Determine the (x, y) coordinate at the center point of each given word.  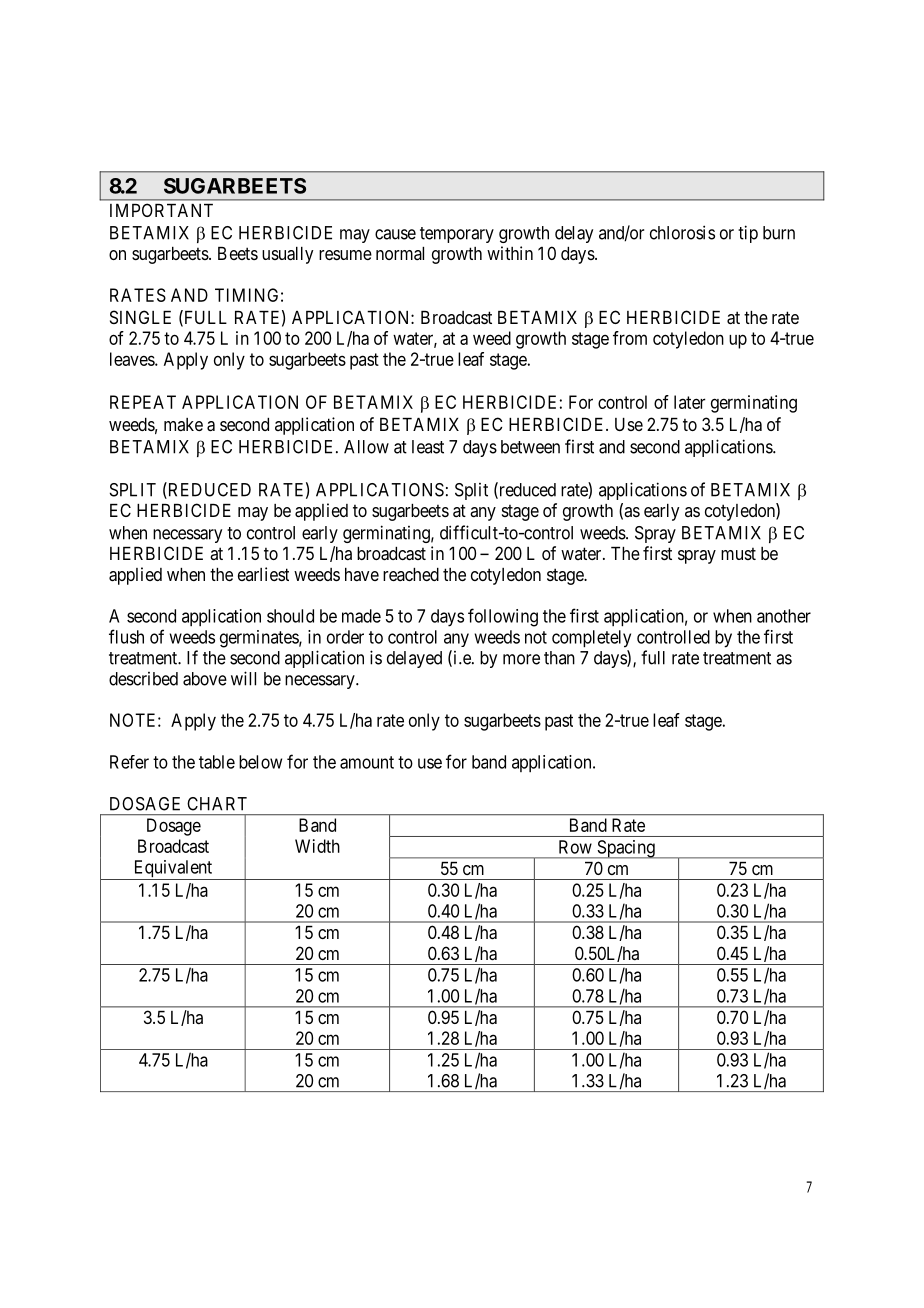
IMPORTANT (161, 210)
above (205, 679)
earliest (263, 574)
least (428, 447)
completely (591, 639)
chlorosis (682, 232)
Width (317, 846)
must (738, 554)
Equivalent (173, 870)
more (521, 659)
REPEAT (143, 402)
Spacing (626, 849)
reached (411, 574)
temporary (457, 235)
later (690, 402)
